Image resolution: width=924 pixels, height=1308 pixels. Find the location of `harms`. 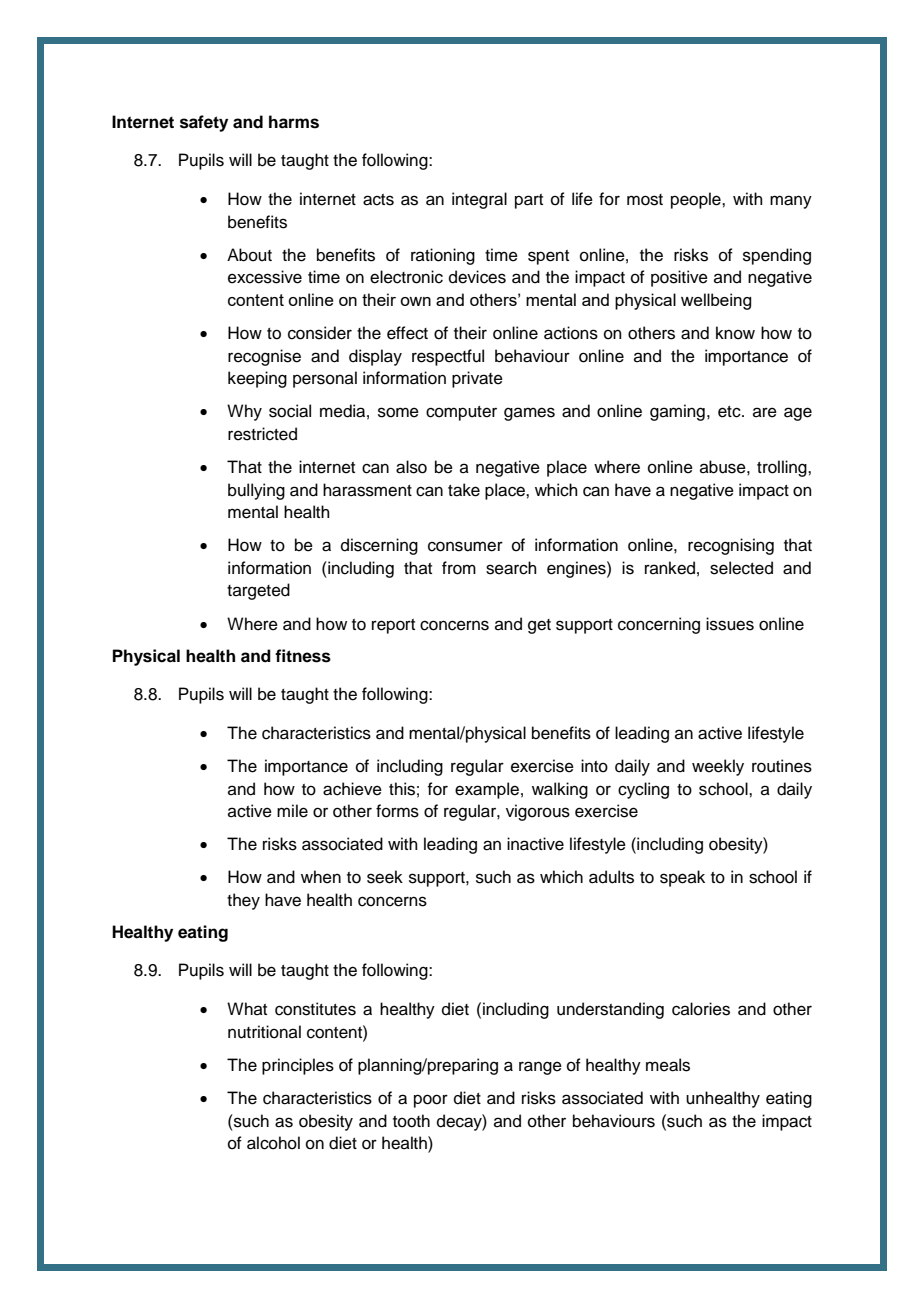

harms is located at coordinates (294, 122).
